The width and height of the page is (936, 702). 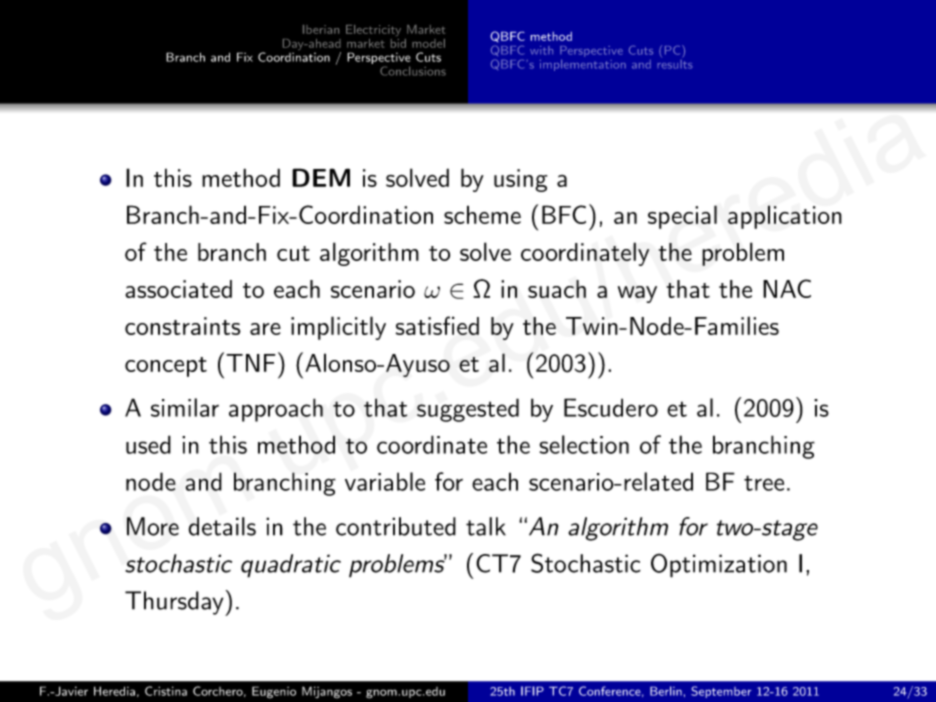 What do you see at coordinates (428, 43) in the page?
I see `model` at bounding box center [428, 43].
